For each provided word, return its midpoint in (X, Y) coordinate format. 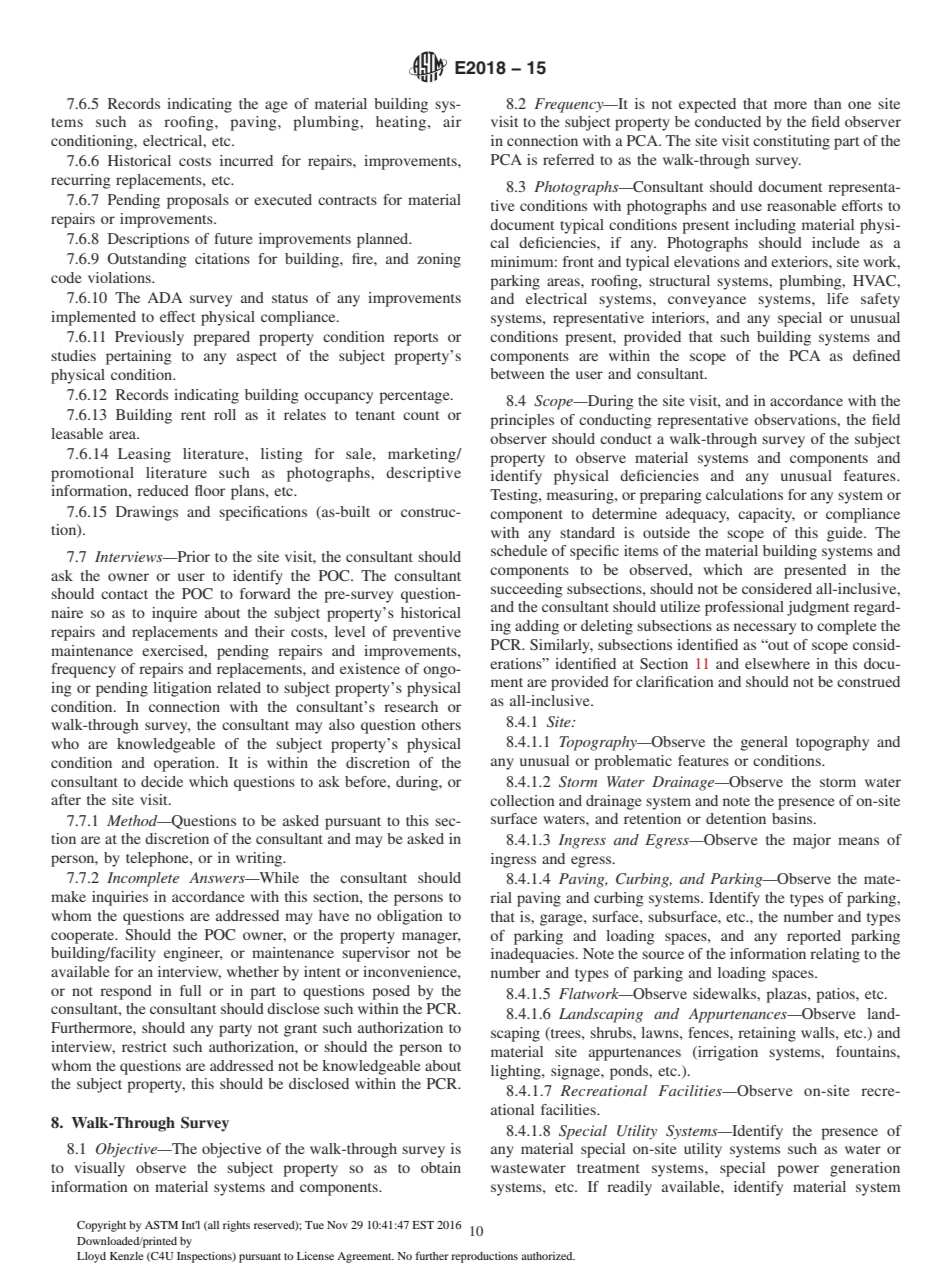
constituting (791, 142)
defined (876, 355)
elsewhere (777, 663)
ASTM (161, 1225)
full (190, 990)
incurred (246, 160)
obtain (441, 1167)
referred (568, 159)
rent (193, 415)
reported (814, 937)
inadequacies (534, 955)
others (441, 724)
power (798, 1171)
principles (522, 421)
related (239, 687)
